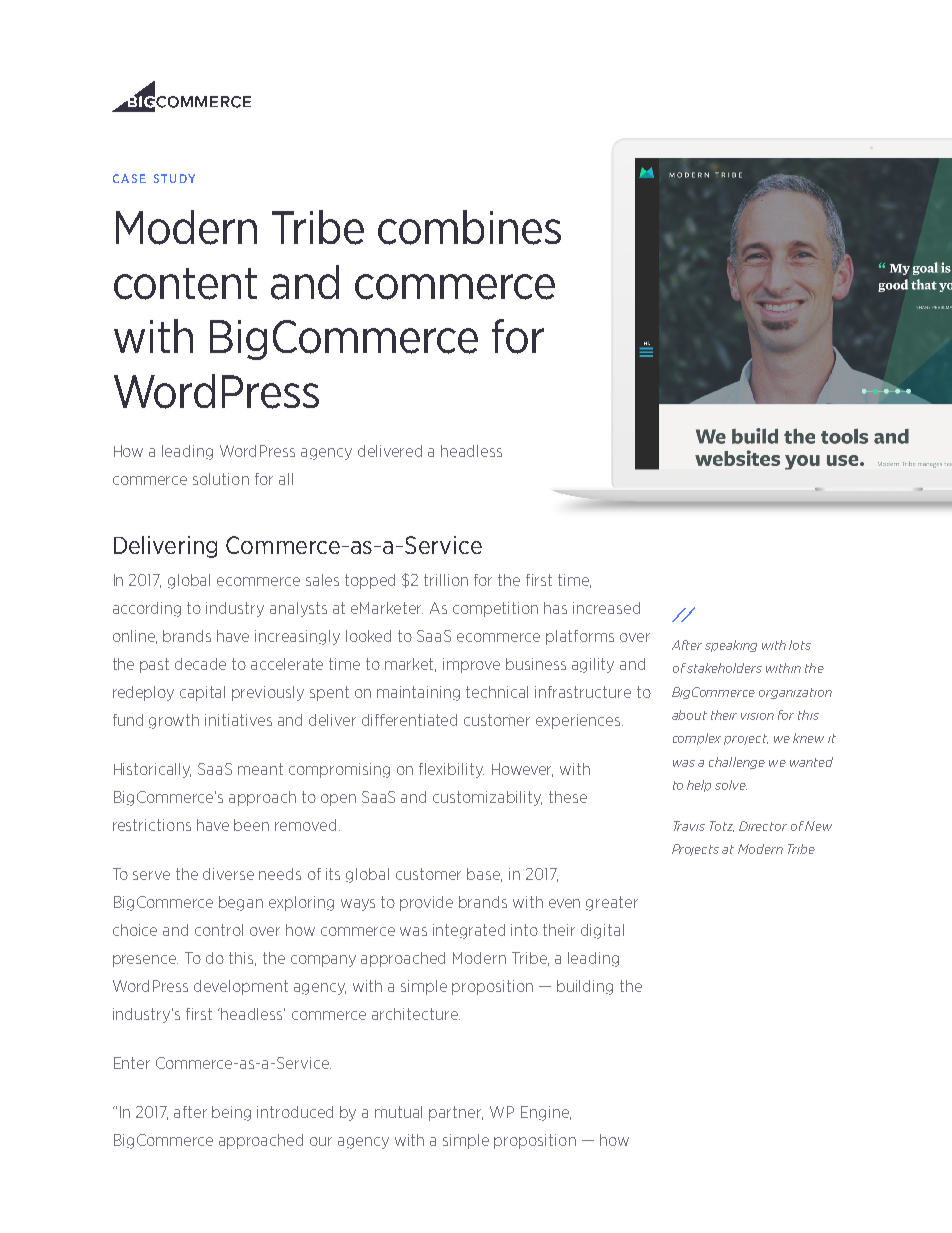 The height and width of the screenshot is (1233, 952). What do you see at coordinates (241, 903) in the screenshot?
I see `began` at bounding box center [241, 903].
